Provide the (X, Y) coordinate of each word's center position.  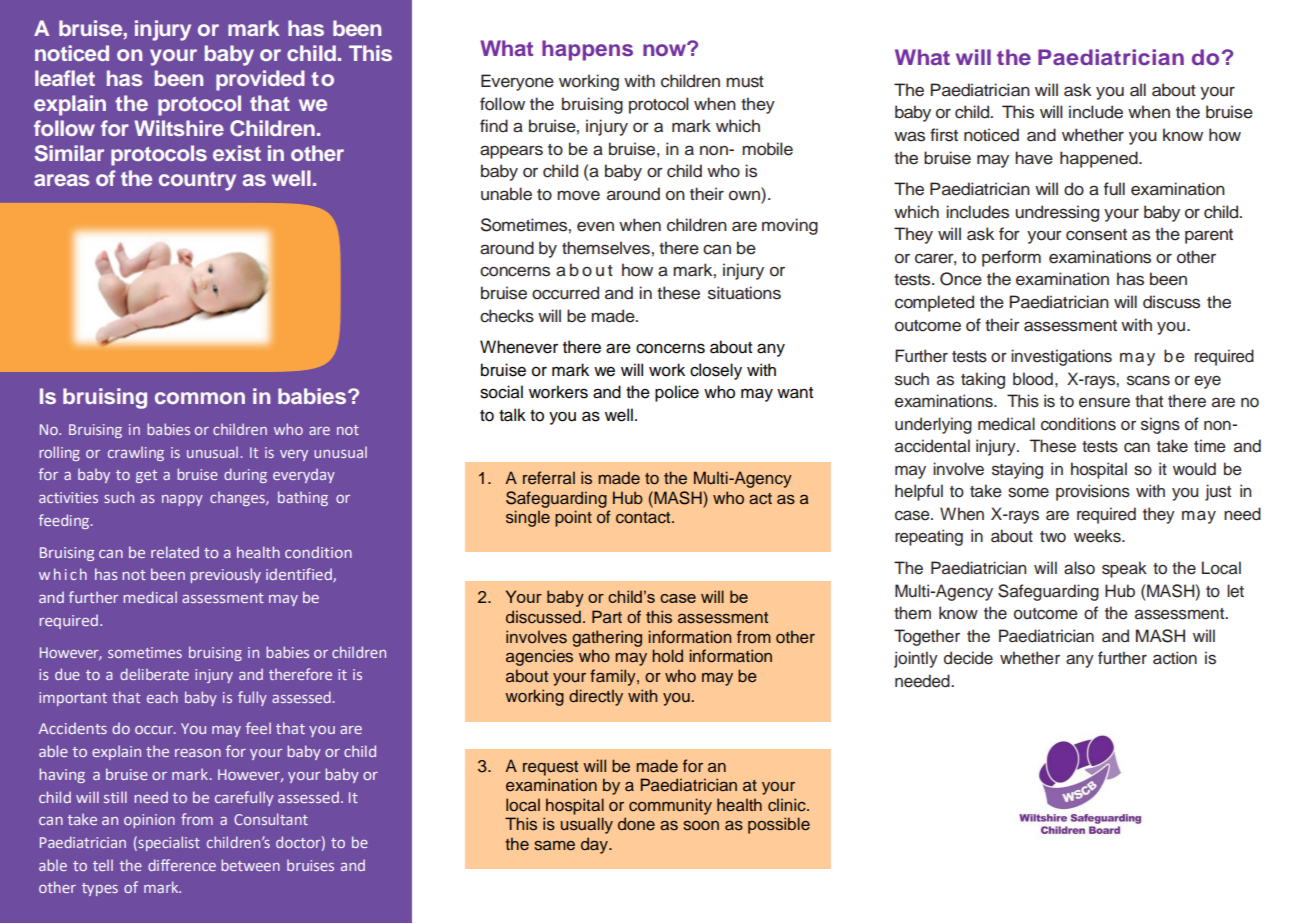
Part (607, 616)
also (1079, 568)
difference (182, 865)
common (200, 398)
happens (587, 50)
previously (226, 575)
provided (260, 80)
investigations (1061, 357)
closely (716, 371)
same (554, 846)
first (944, 135)
